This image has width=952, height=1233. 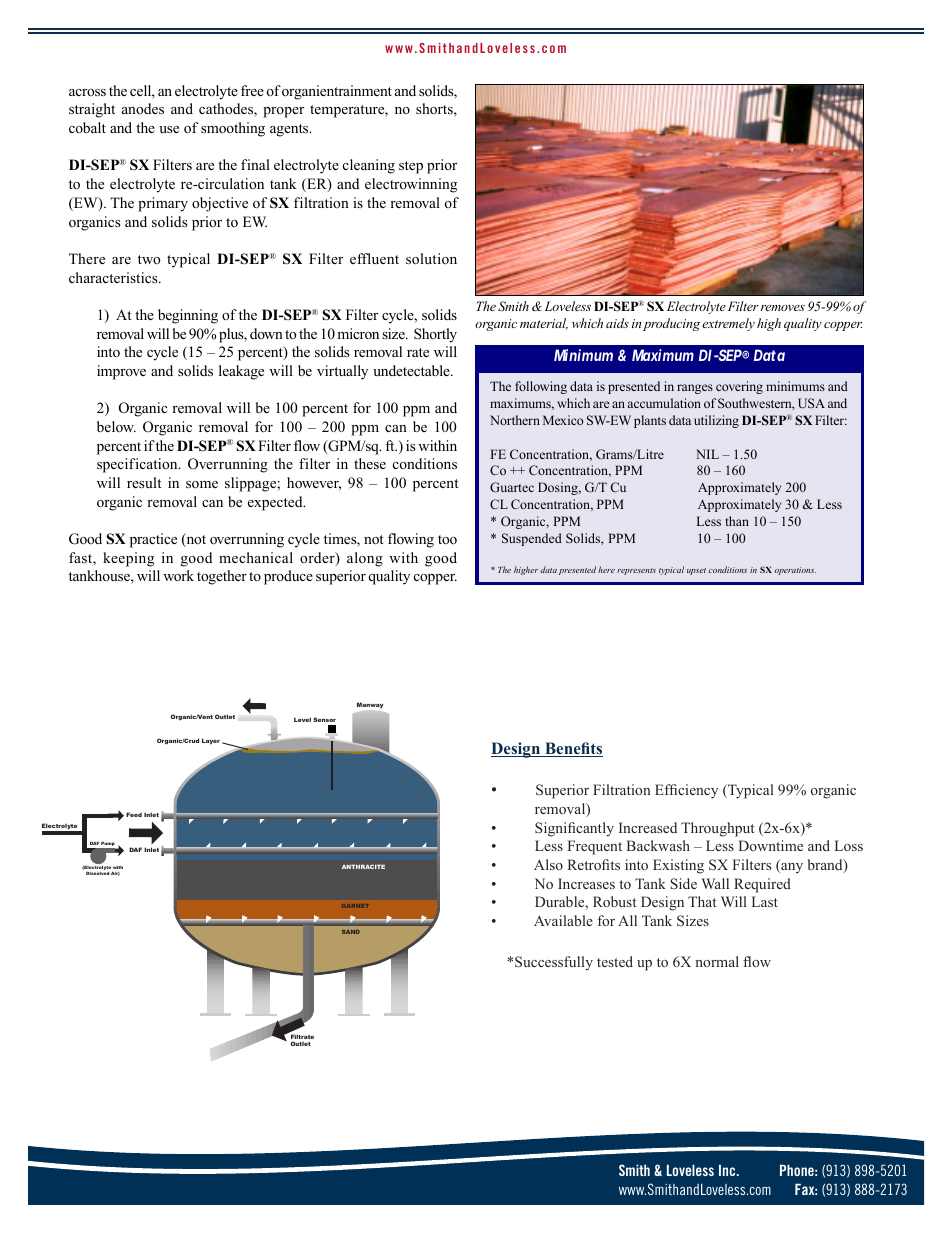 I want to click on step, so click(x=411, y=167).
